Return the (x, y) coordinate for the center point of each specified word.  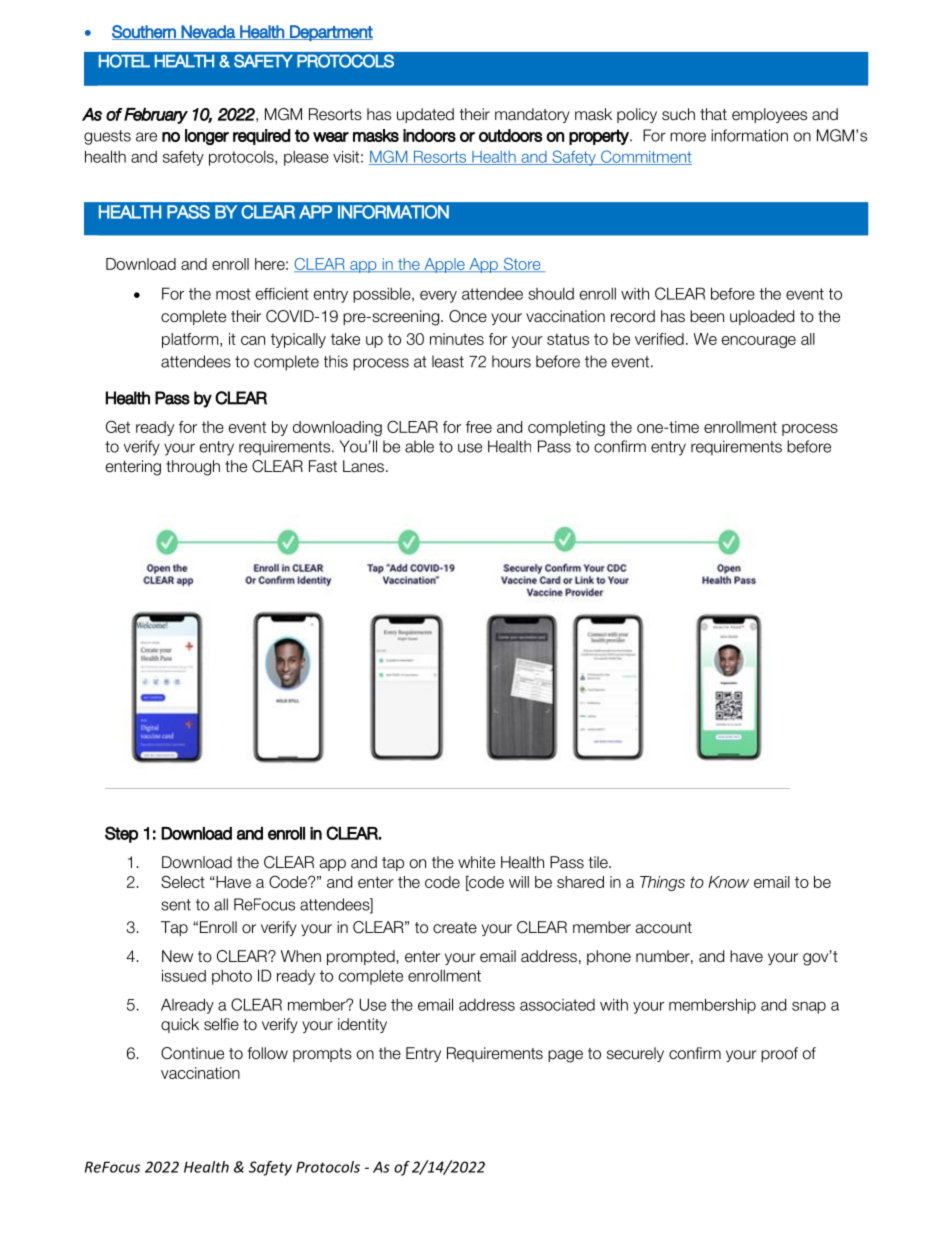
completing (566, 428)
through (193, 468)
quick (180, 1025)
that (713, 114)
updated (425, 115)
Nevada (208, 32)
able (419, 446)
